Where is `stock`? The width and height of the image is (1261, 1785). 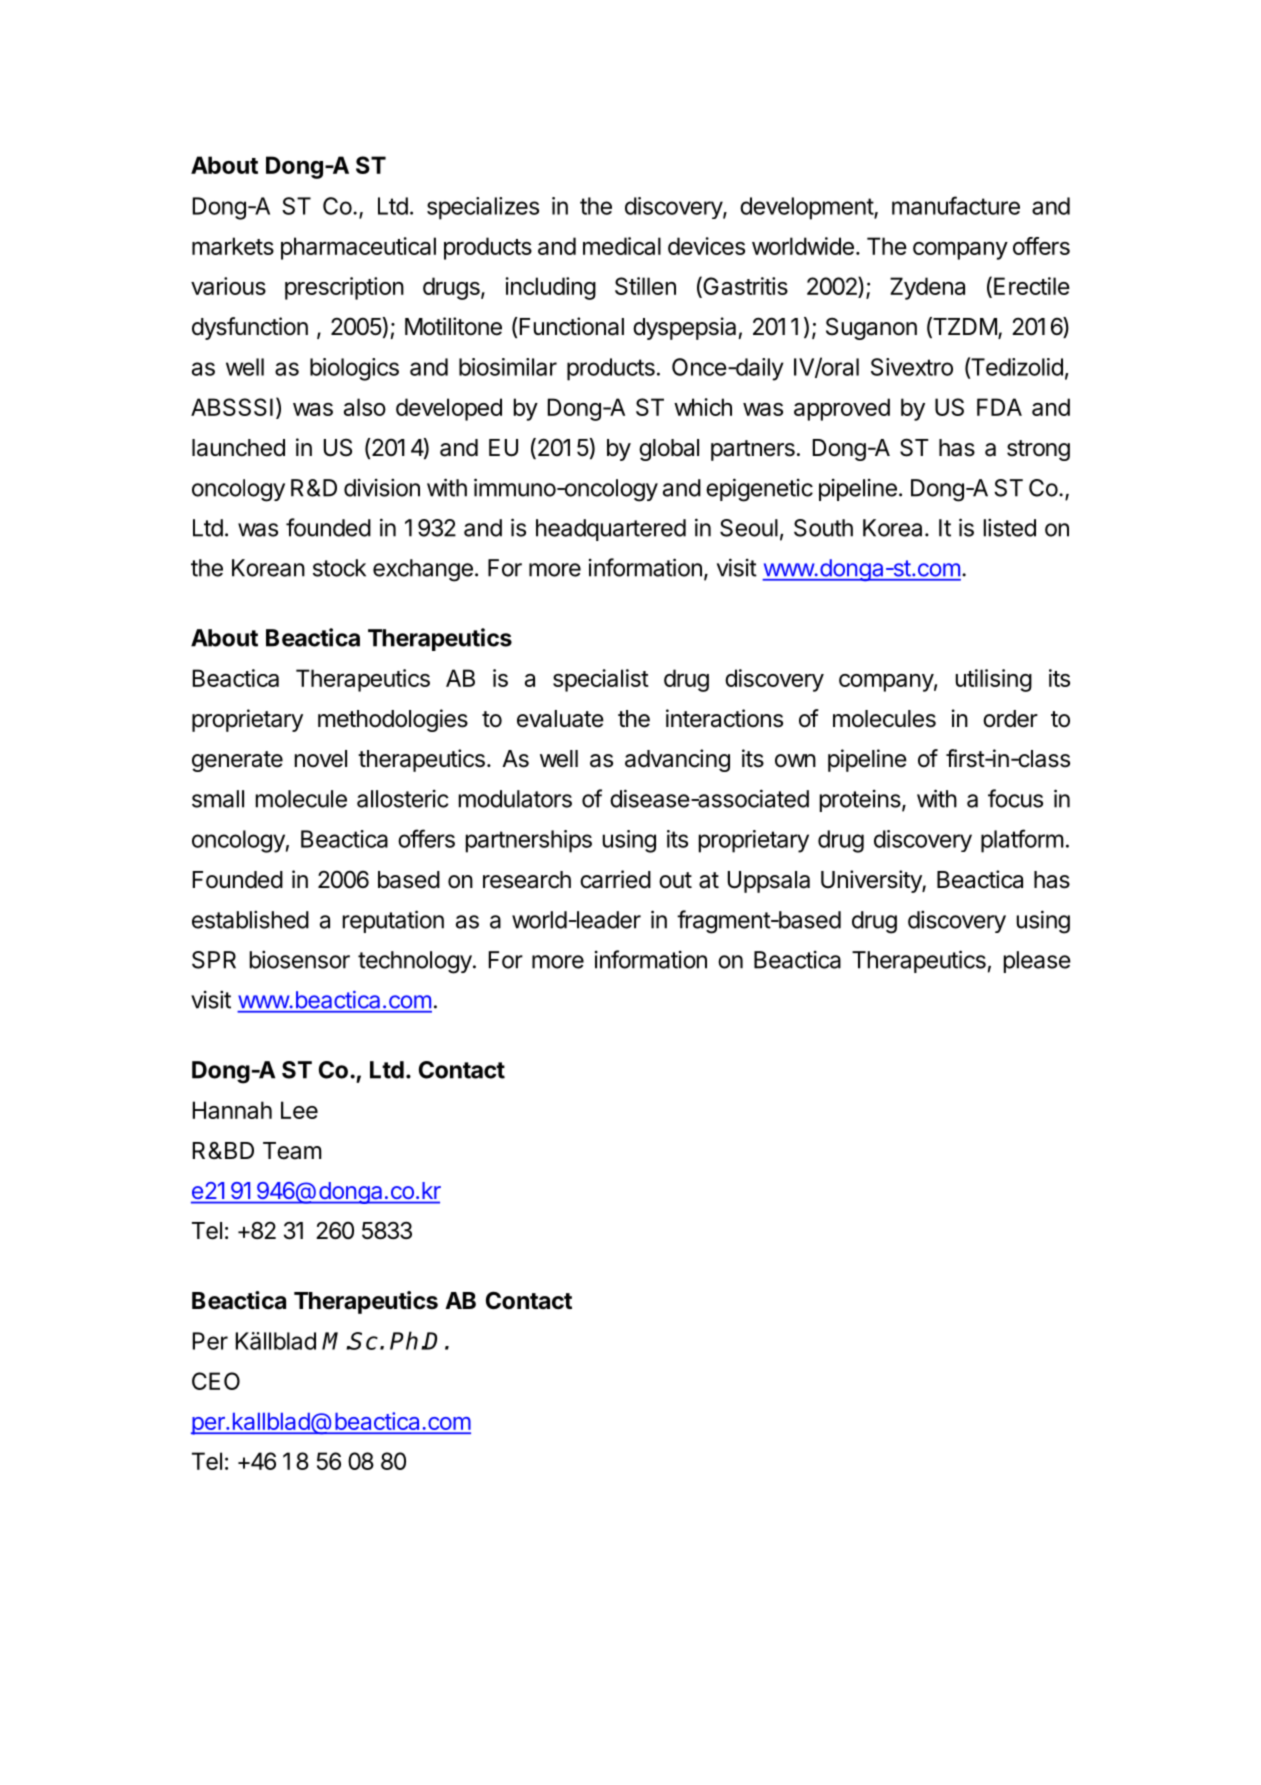 stock is located at coordinates (339, 568).
